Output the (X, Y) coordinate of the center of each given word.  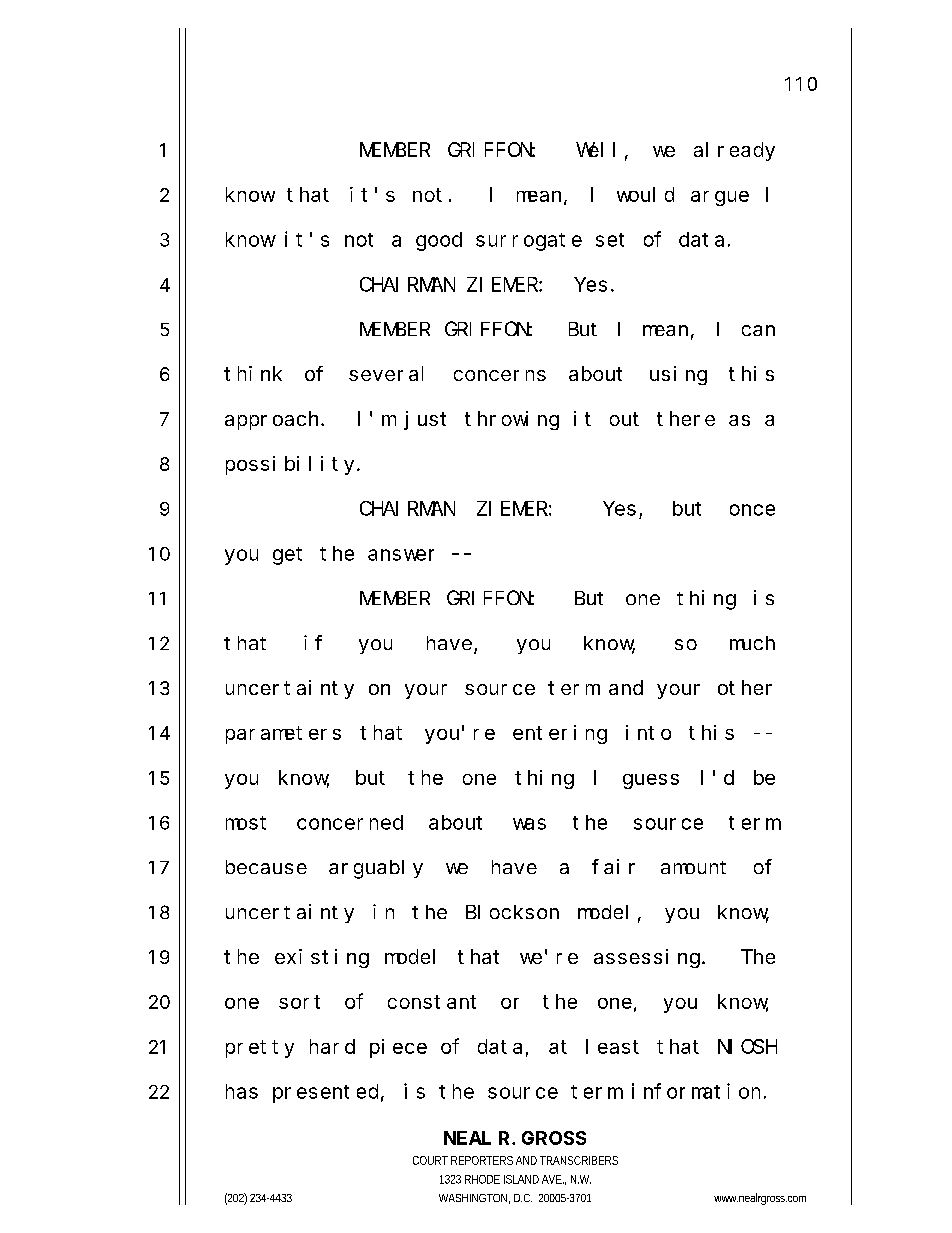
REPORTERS (482, 1160)
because (266, 867)
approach (273, 420)
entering (560, 734)
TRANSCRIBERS (579, 1160)
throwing (512, 420)
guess (651, 781)
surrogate (529, 242)
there (686, 418)
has (242, 1091)
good (439, 241)
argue (720, 198)
